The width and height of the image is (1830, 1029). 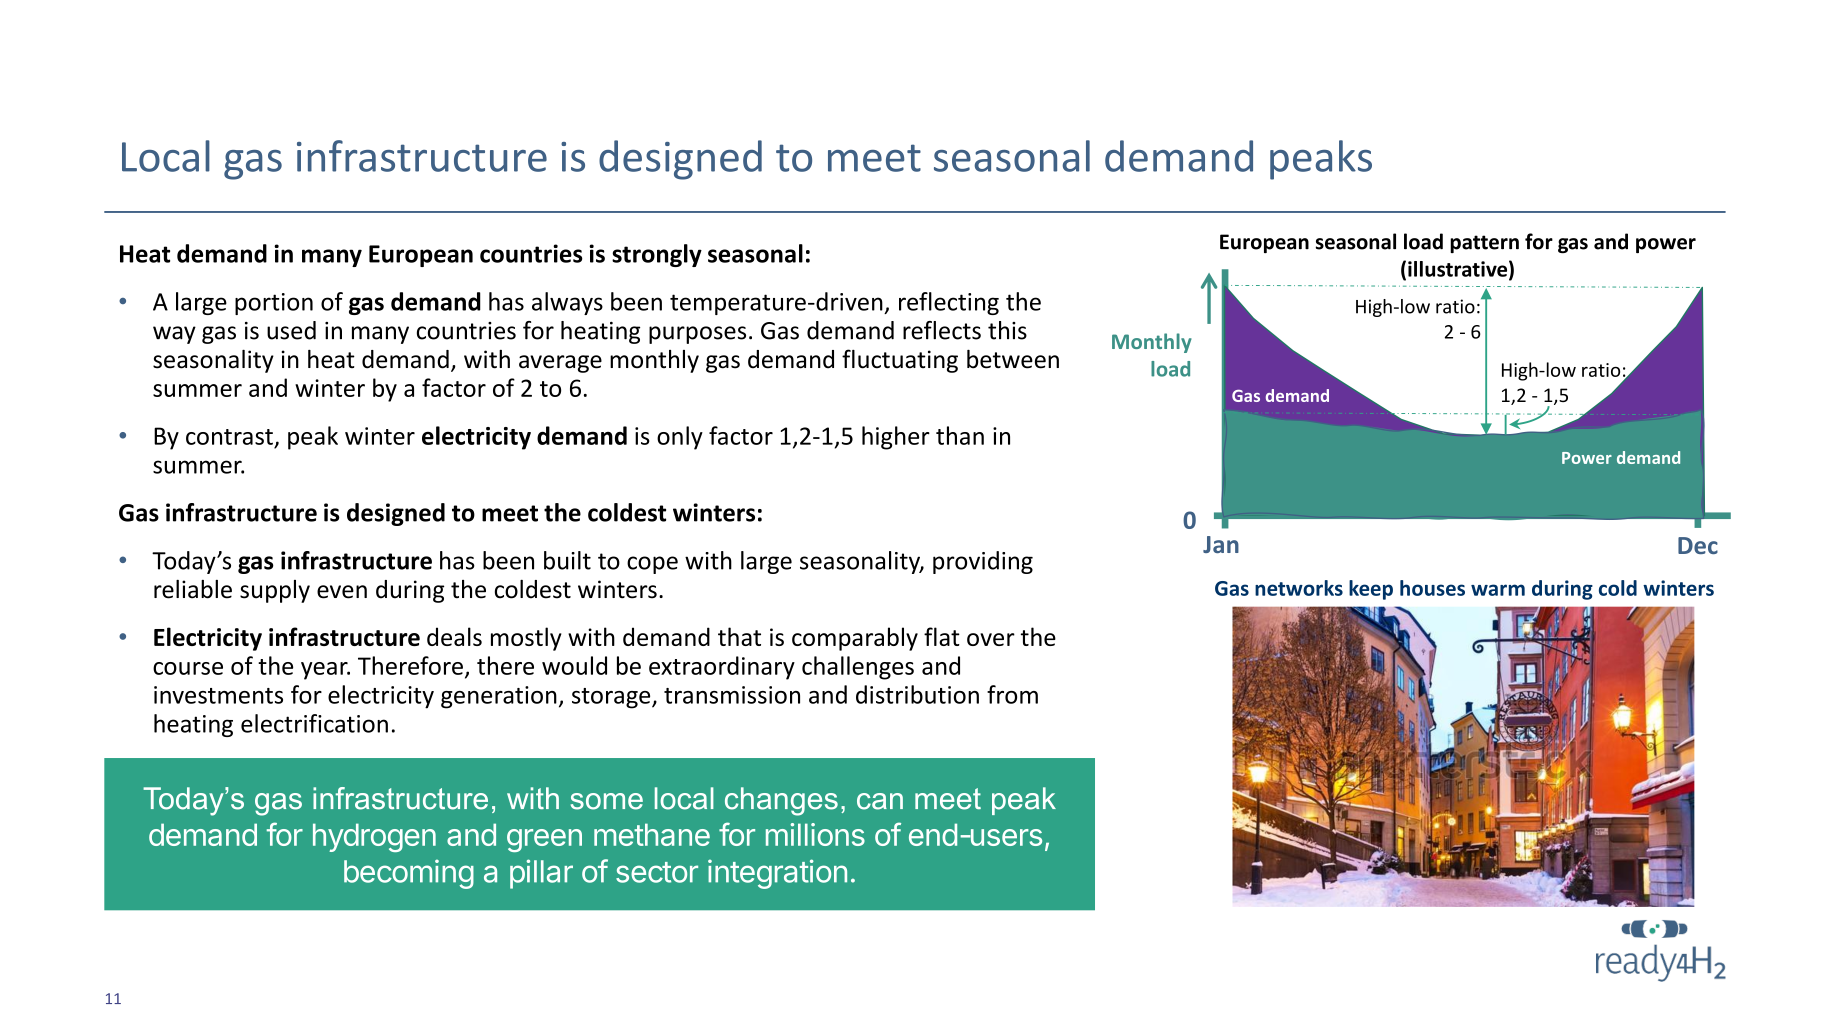 What do you see at coordinates (374, 837) in the image?
I see `hydrogen` at bounding box center [374, 837].
